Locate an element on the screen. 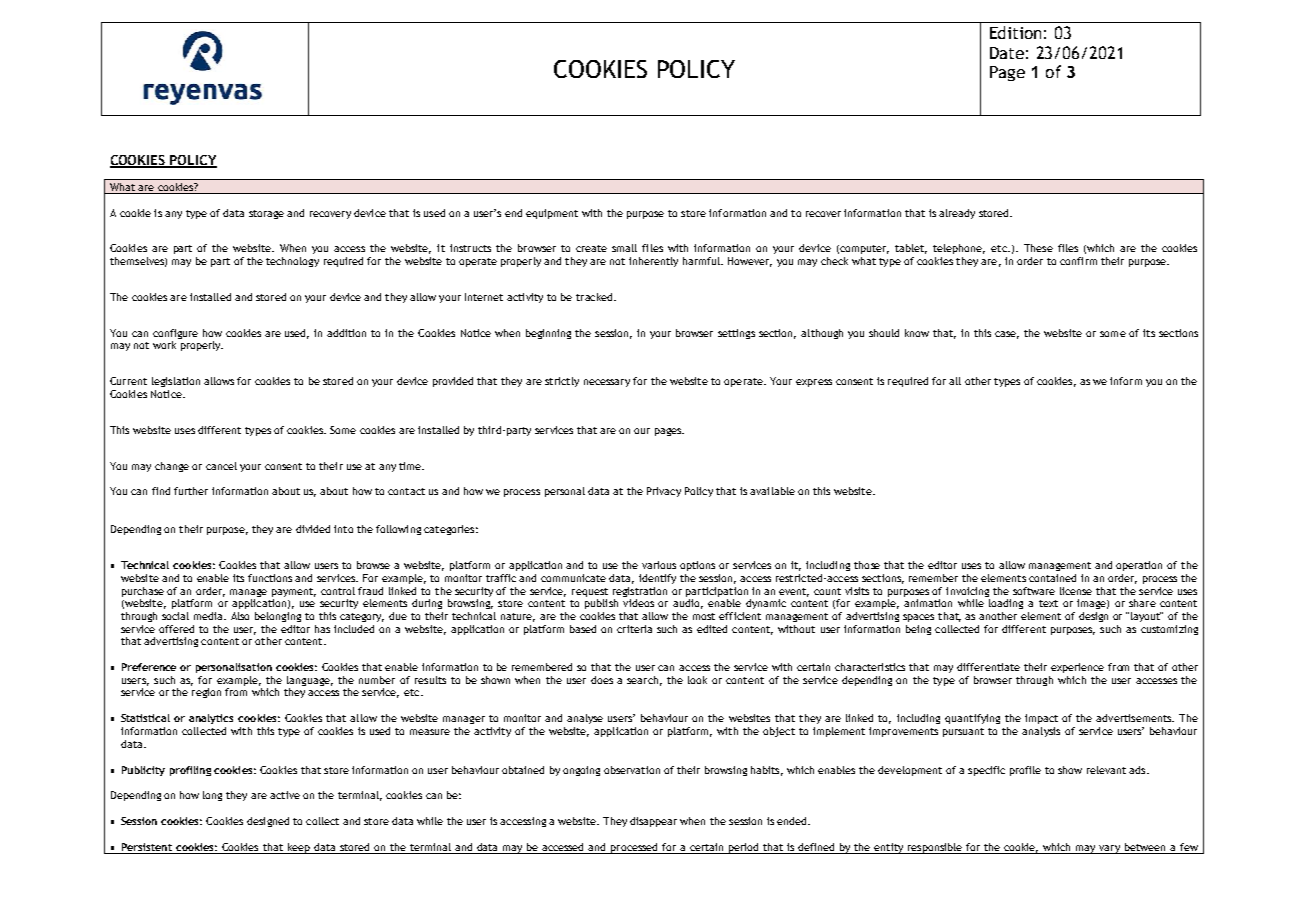 The height and width of the screenshot is (924, 1308). various is located at coordinates (659, 565).
